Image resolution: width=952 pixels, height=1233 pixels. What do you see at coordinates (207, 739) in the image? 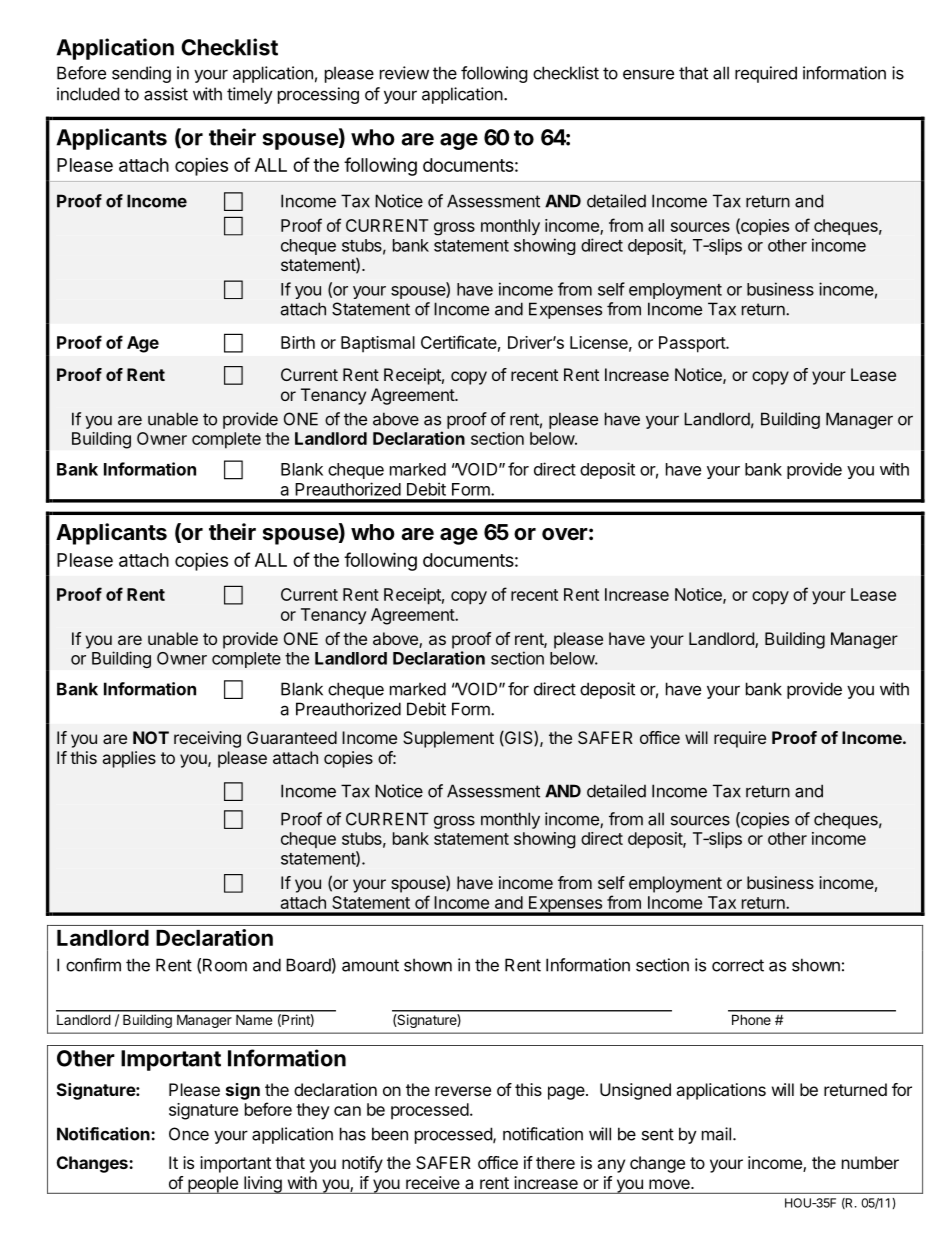
I see `receiving` at bounding box center [207, 739].
